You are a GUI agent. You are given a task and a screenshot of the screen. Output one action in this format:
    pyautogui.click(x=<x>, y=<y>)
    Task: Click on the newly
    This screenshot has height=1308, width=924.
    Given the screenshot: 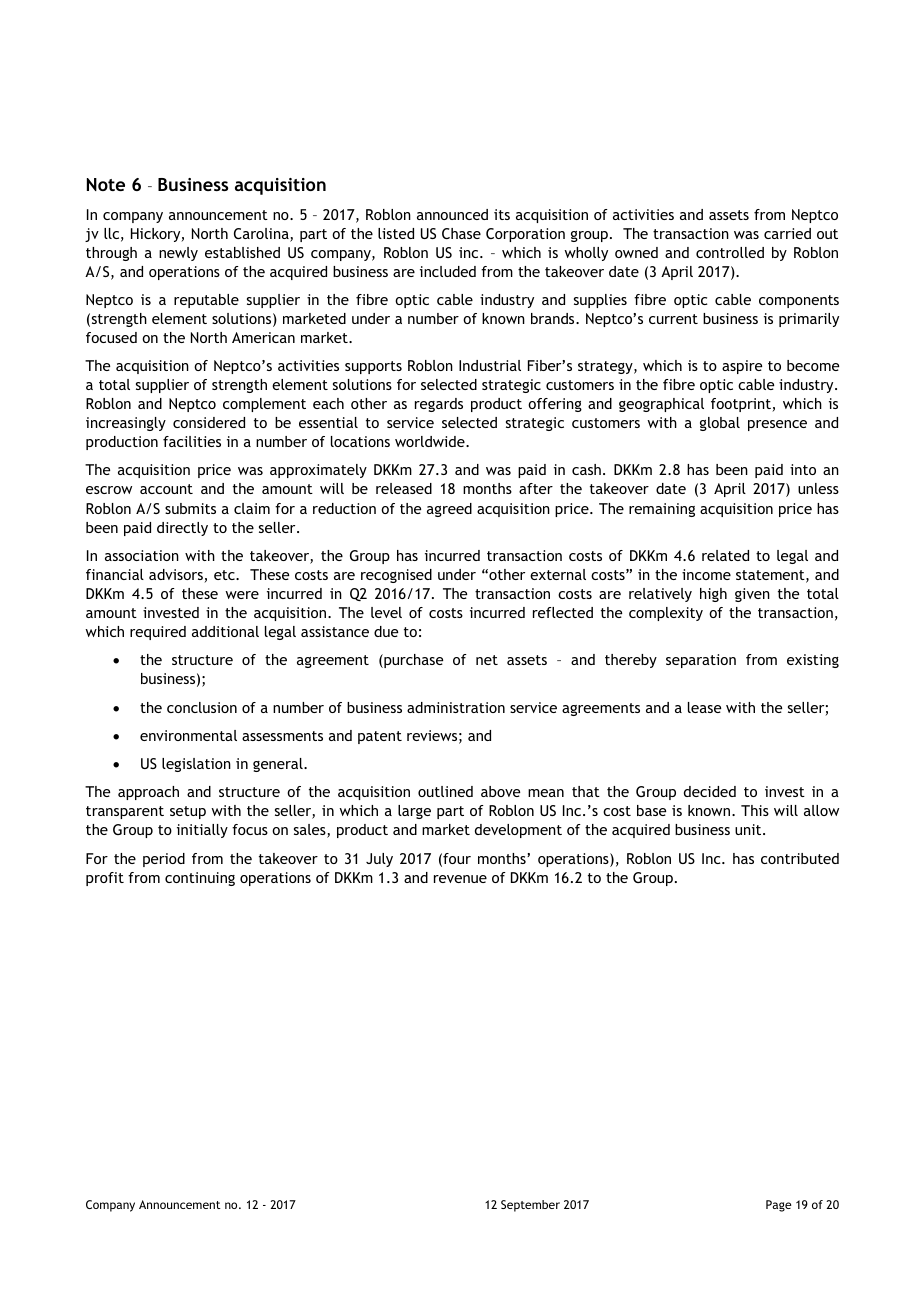 What is the action you would take?
    pyautogui.click(x=178, y=254)
